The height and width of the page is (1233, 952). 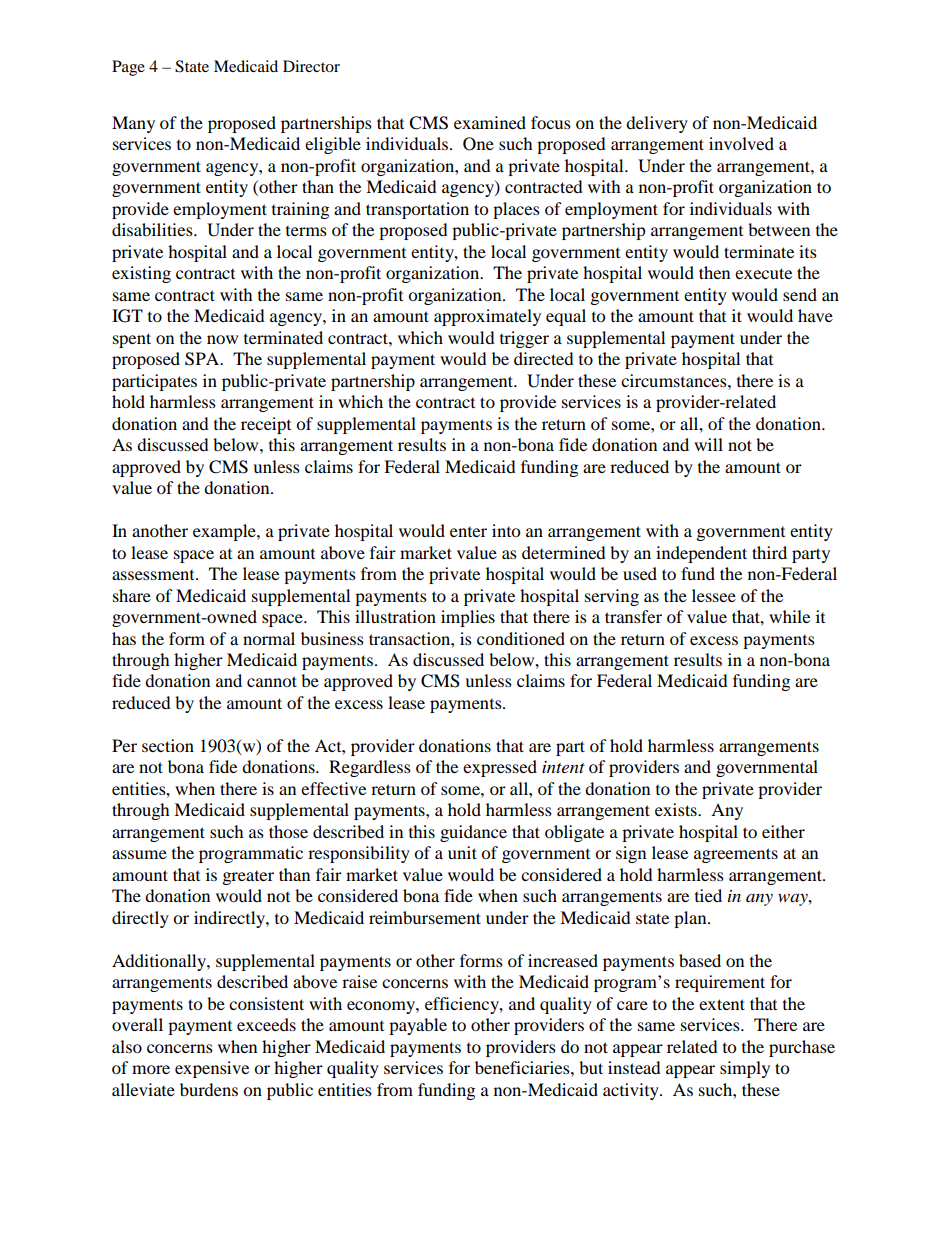 I want to click on examined, so click(x=490, y=122).
